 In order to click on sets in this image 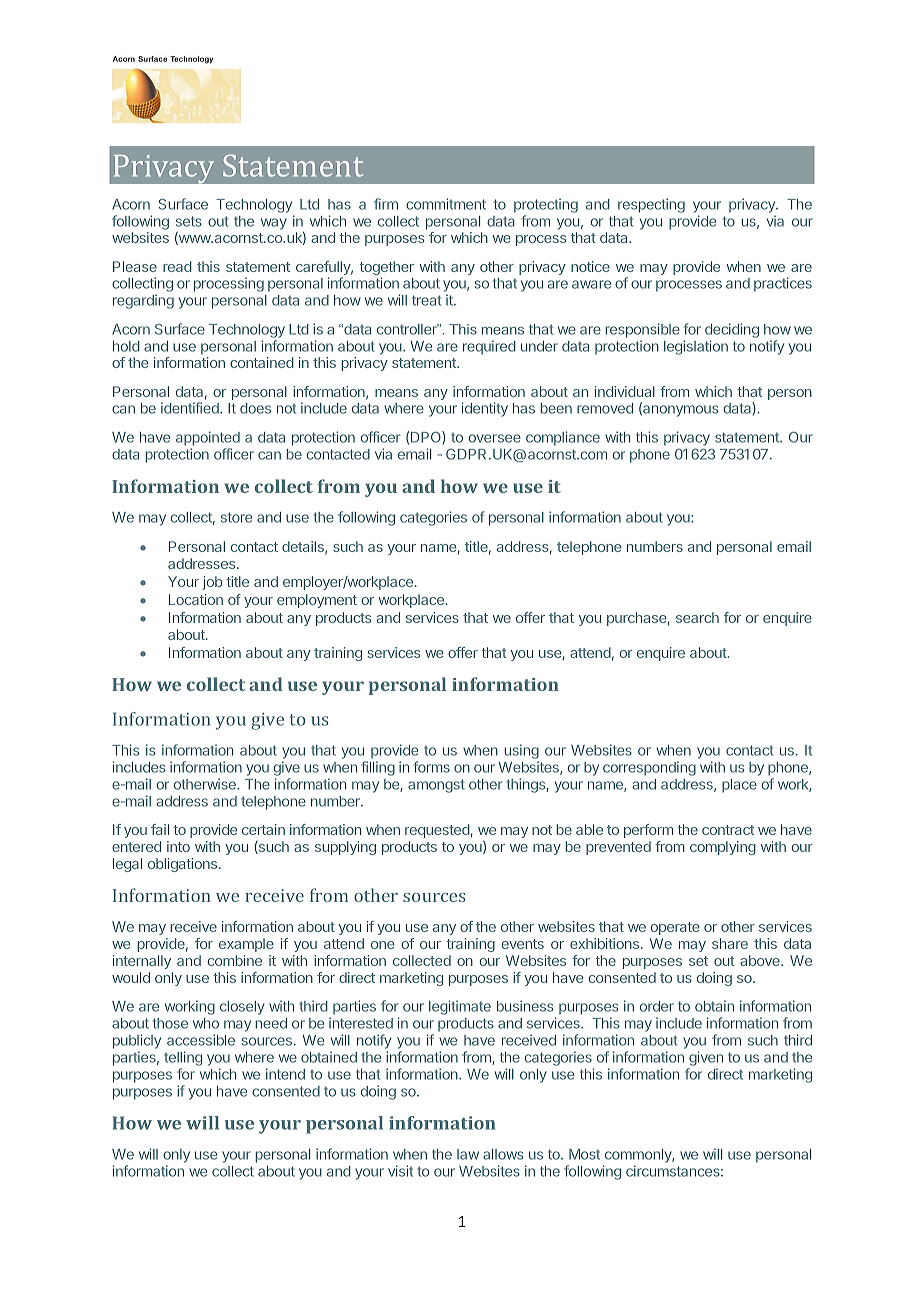, I will do `click(189, 221)`.
